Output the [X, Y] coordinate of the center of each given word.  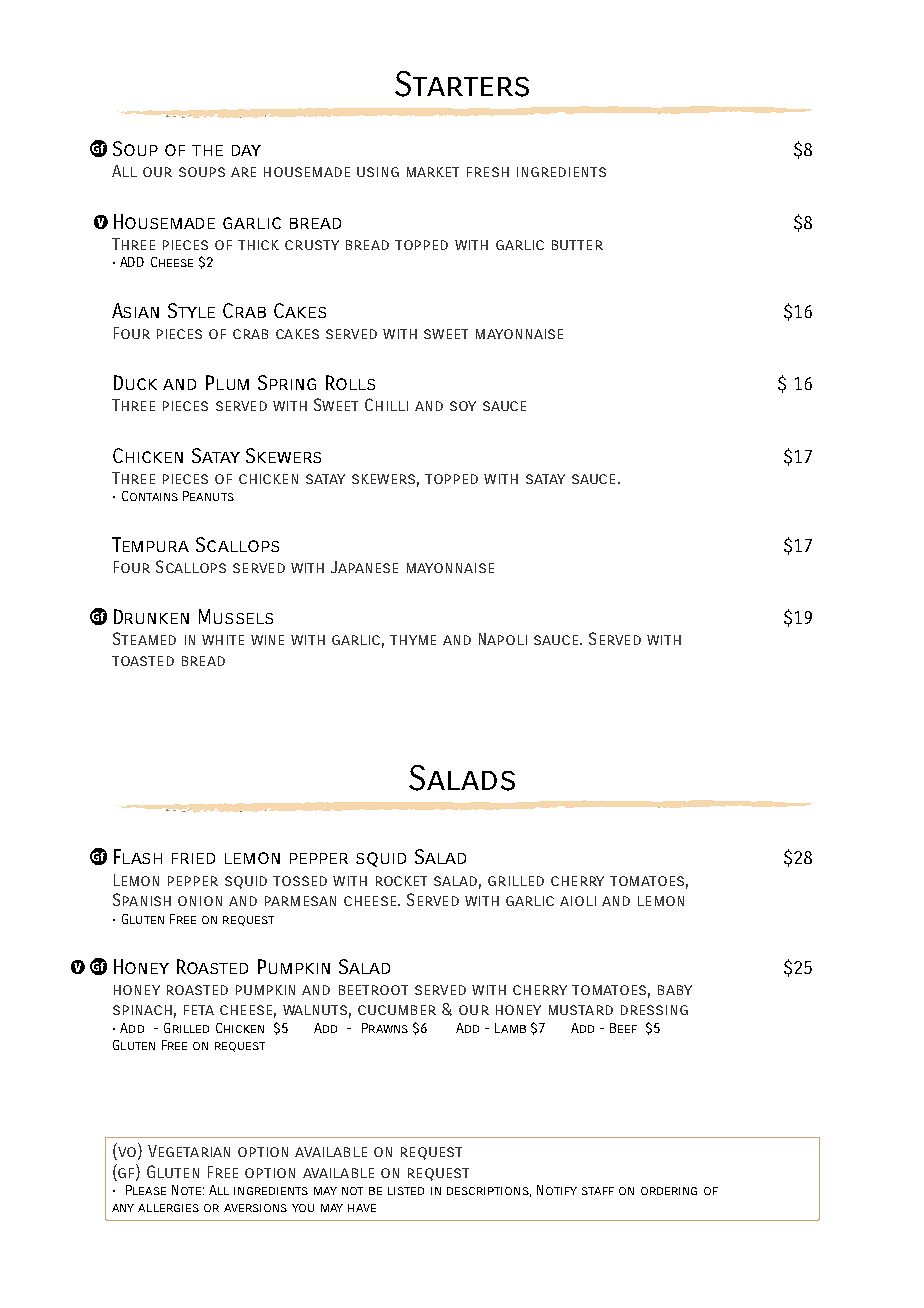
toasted [143, 661]
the [207, 150]
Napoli [503, 639]
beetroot [373, 990]
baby [675, 990]
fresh [488, 172]
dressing [654, 1010]
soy [463, 406]
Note [186, 1190]
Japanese [364, 567]
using [378, 172]
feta [199, 1010]
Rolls [350, 382]
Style [191, 310]
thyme [413, 640]
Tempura [150, 544]
